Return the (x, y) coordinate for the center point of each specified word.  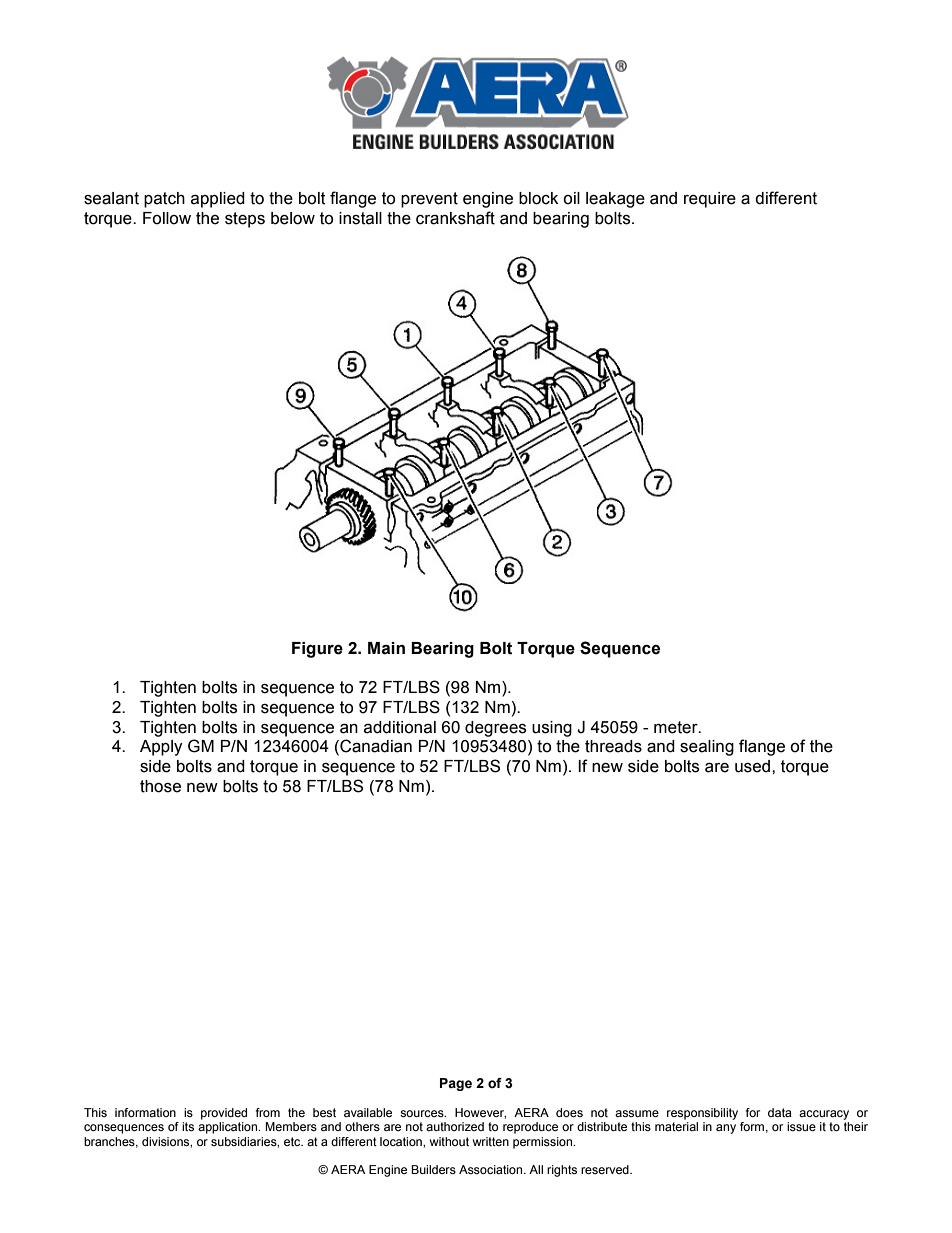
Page (456, 1084)
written (491, 1141)
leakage (615, 200)
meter (677, 727)
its (188, 1126)
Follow (167, 218)
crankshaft (455, 218)
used (754, 766)
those (160, 786)
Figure (317, 650)
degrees (495, 729)
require (710, 200)
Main (386, 648)
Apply (161, 748)
